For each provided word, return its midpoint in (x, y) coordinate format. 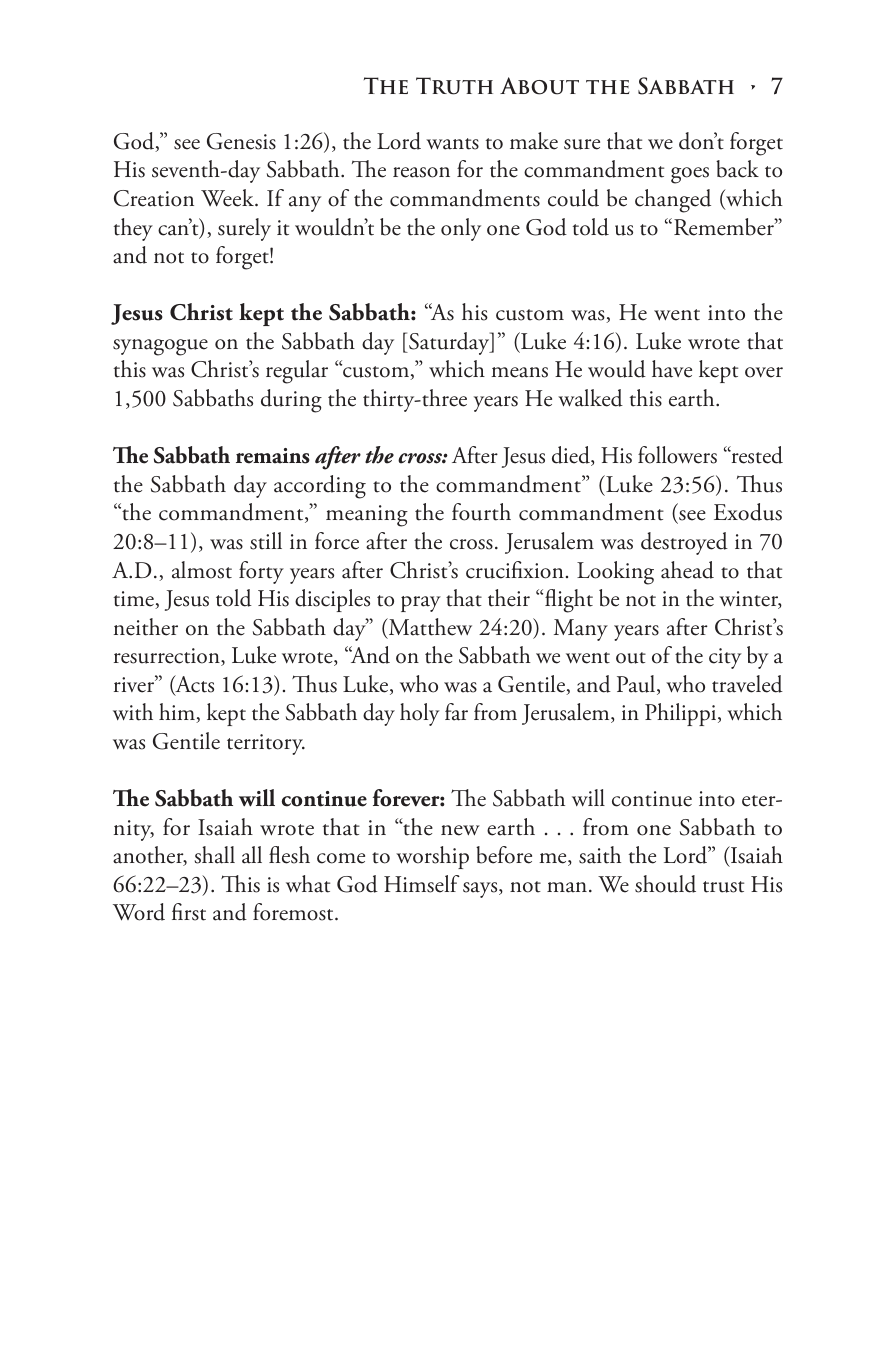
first (189, 912)
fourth (481, 512)
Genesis (241, 141)
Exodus (748, 512)
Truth (454, 86)
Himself (422, 884)
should (665, 884)
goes (690, 175)
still (266, 541)
